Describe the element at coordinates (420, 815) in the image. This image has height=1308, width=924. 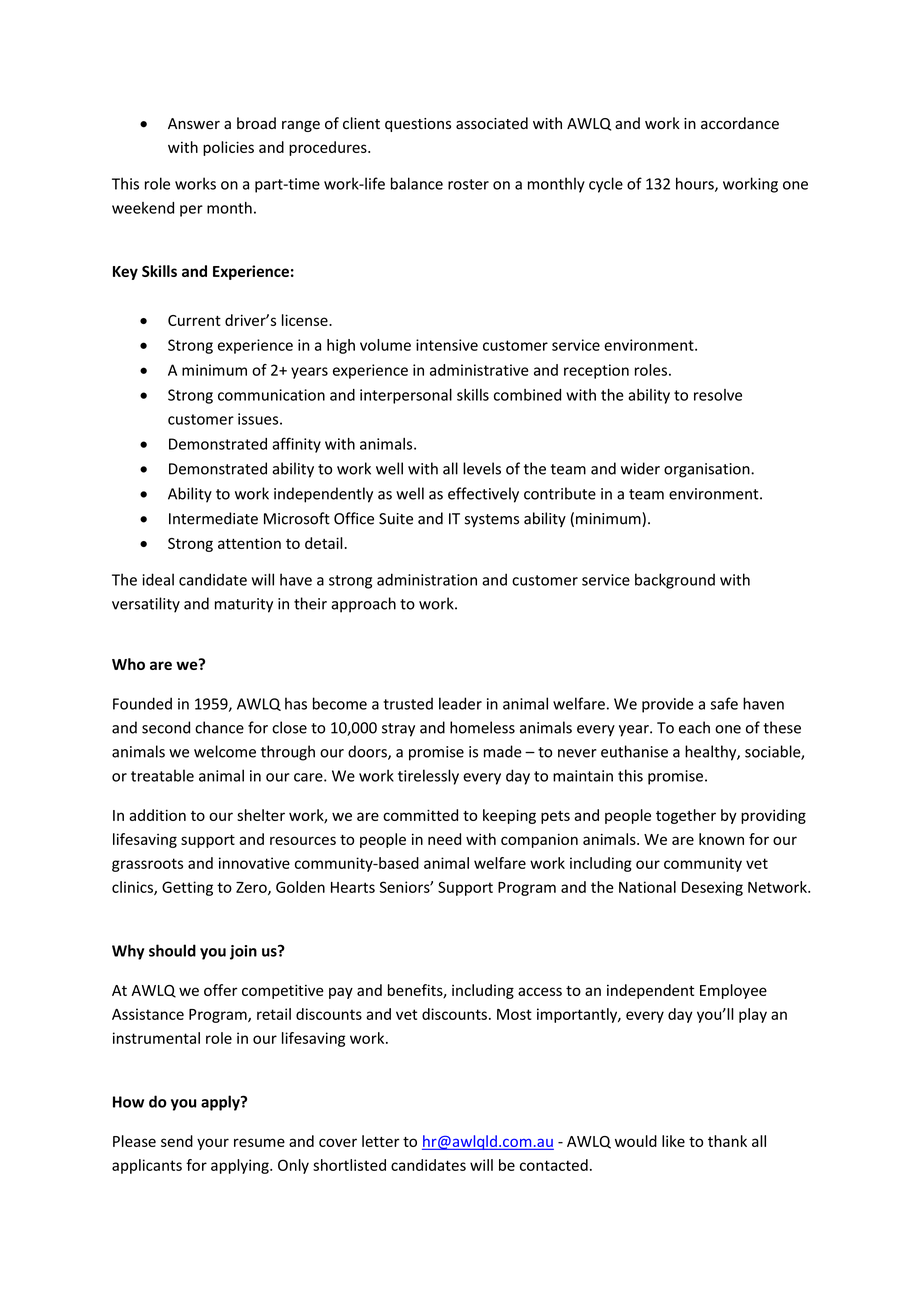
I see `committed` at that location.
